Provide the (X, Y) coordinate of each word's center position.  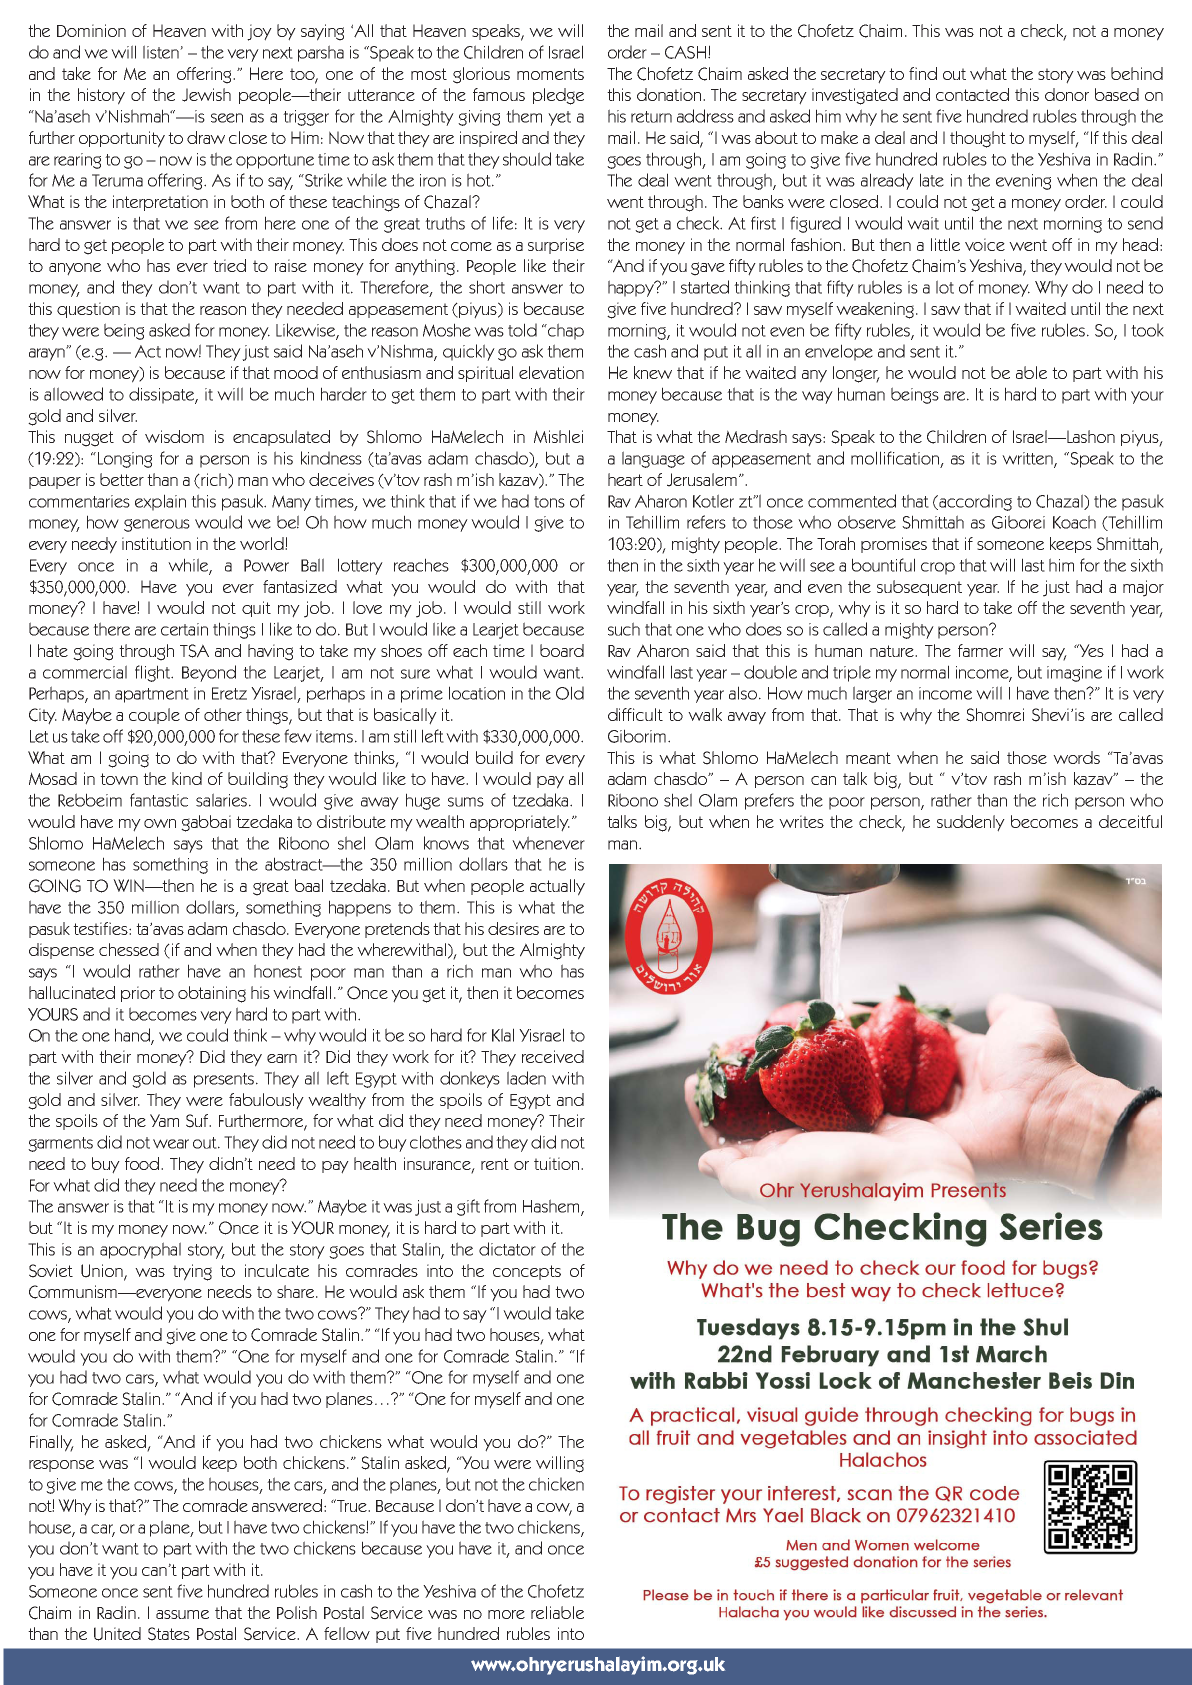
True (352, 1505)
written (1028, 459)
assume (182, 1614)
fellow (347, 1633)
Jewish (206, 95)
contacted (972, 94)
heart (625, 479)
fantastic (159, 800)
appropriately (520, 823)
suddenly (971, 823)
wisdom (174, 436)
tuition (558, 1163)
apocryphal (140, 1250)
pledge (558, 96)
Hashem (552, 1207)
